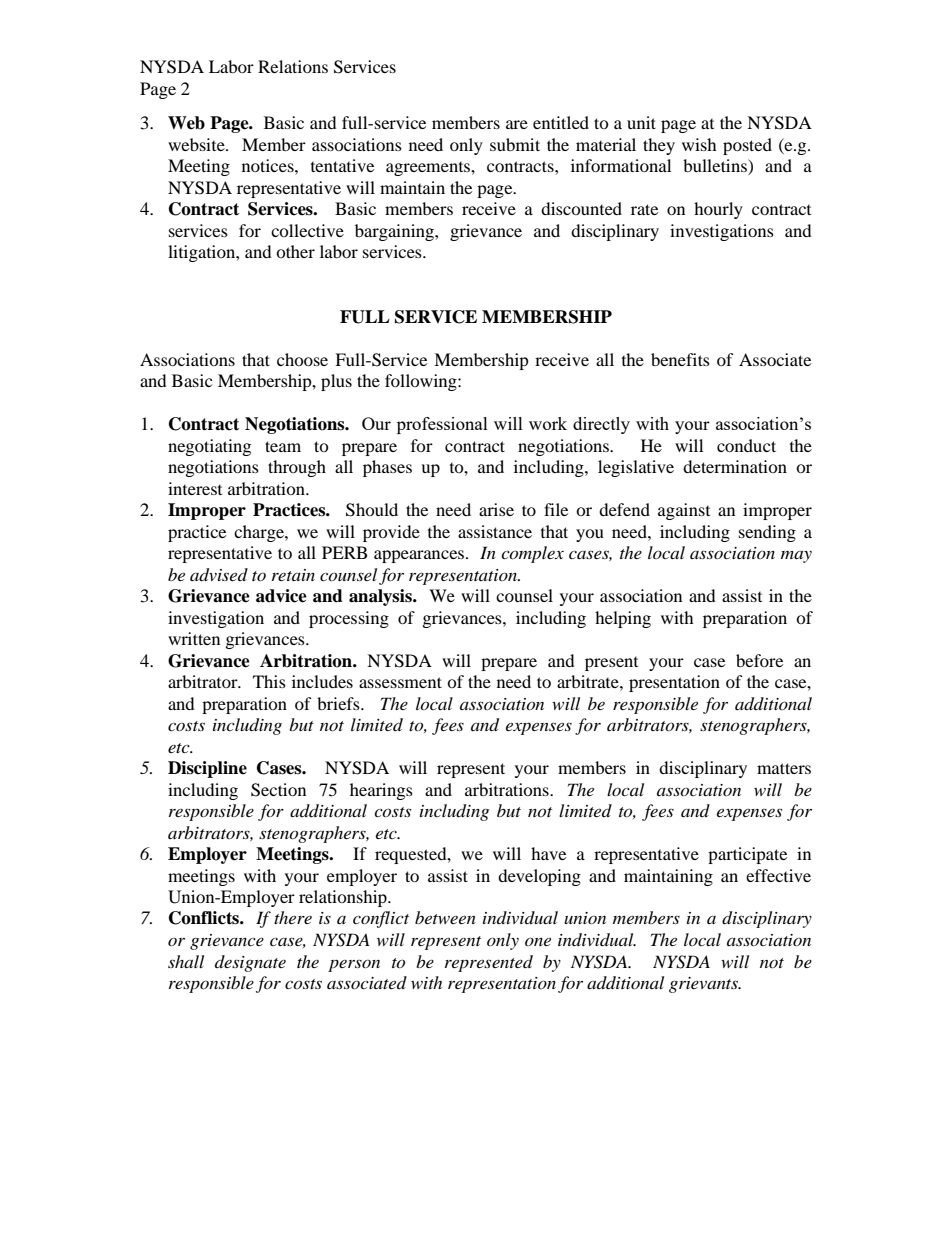 The height and width of the screenshot is (1233, 952). I want to click on one, so click(538, 941).
